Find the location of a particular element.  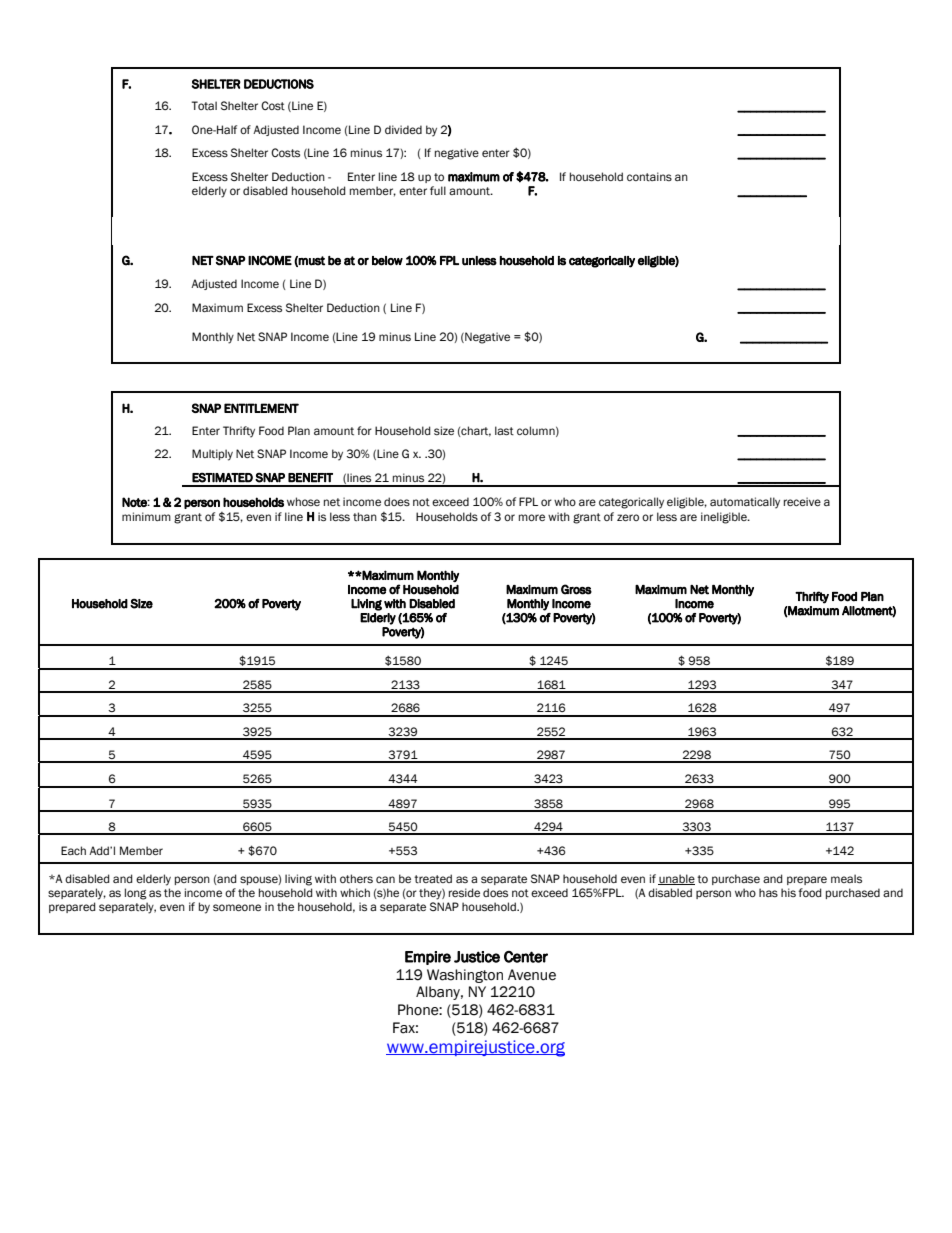

minimum is located at coordinates (146, 516).
